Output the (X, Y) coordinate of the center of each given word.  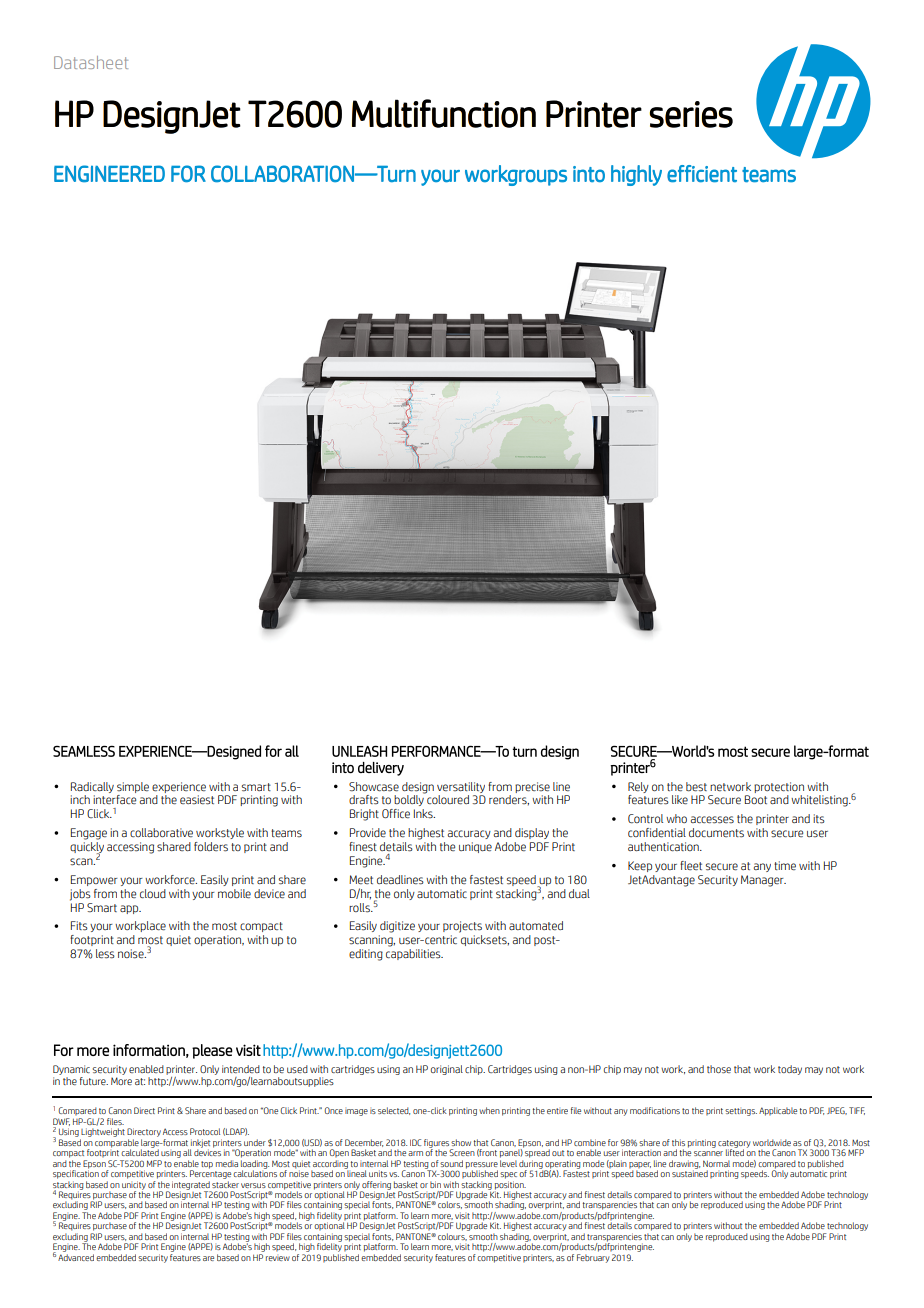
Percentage (210, 1173)
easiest (197, 800)
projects (462, 927)
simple (133, 787)
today (790, 1070)
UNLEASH (359, 751)
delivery (381, 769)
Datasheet (91, 62)
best (696, 787)
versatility (461, 787)
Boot (756, 799)
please (212, 1051)
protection (779, 787)
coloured (447, 799)
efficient (702, 174)
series (691, 114)
